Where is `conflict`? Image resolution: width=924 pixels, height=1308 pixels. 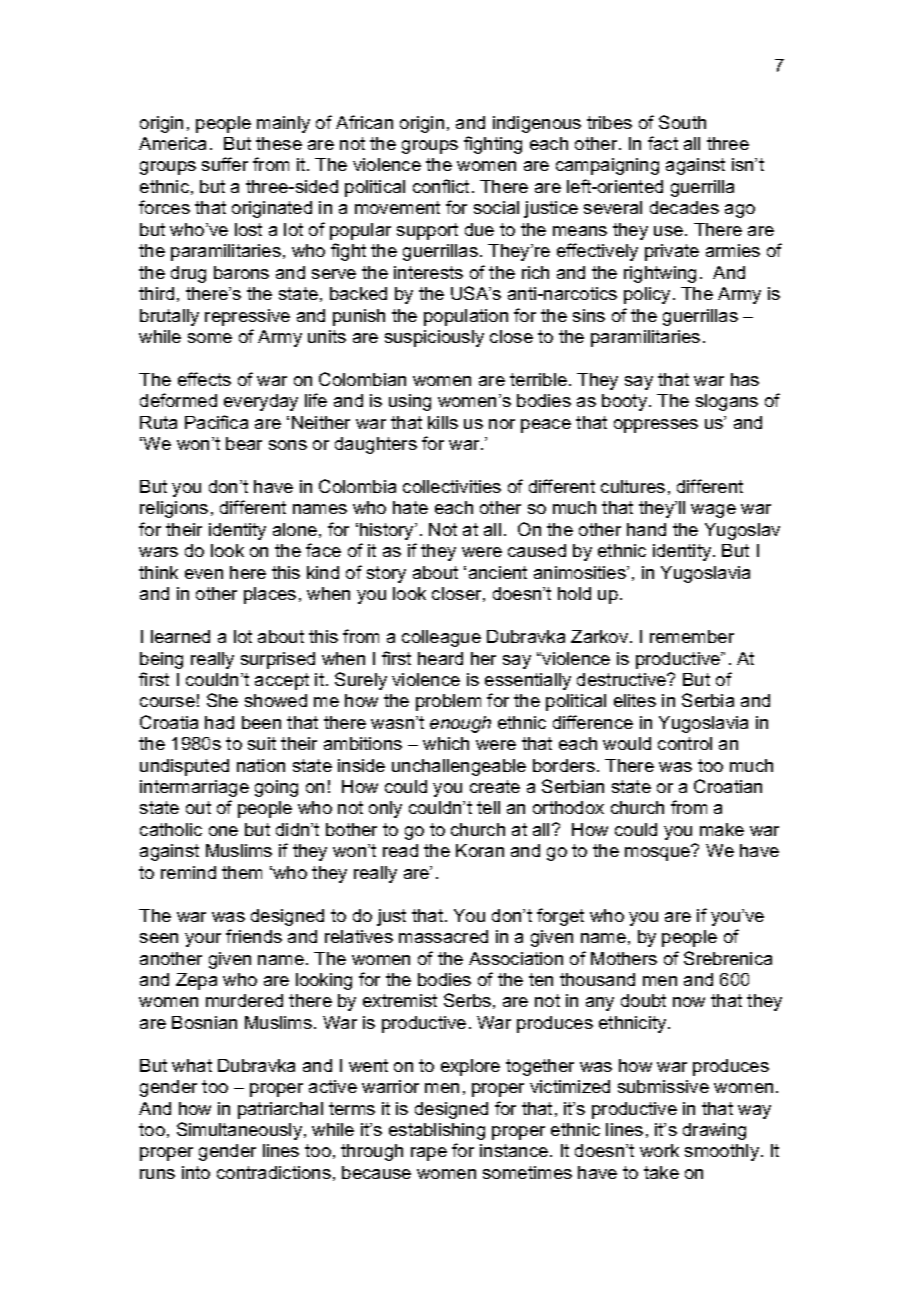 conflict is located at coordinates (441, 186).
